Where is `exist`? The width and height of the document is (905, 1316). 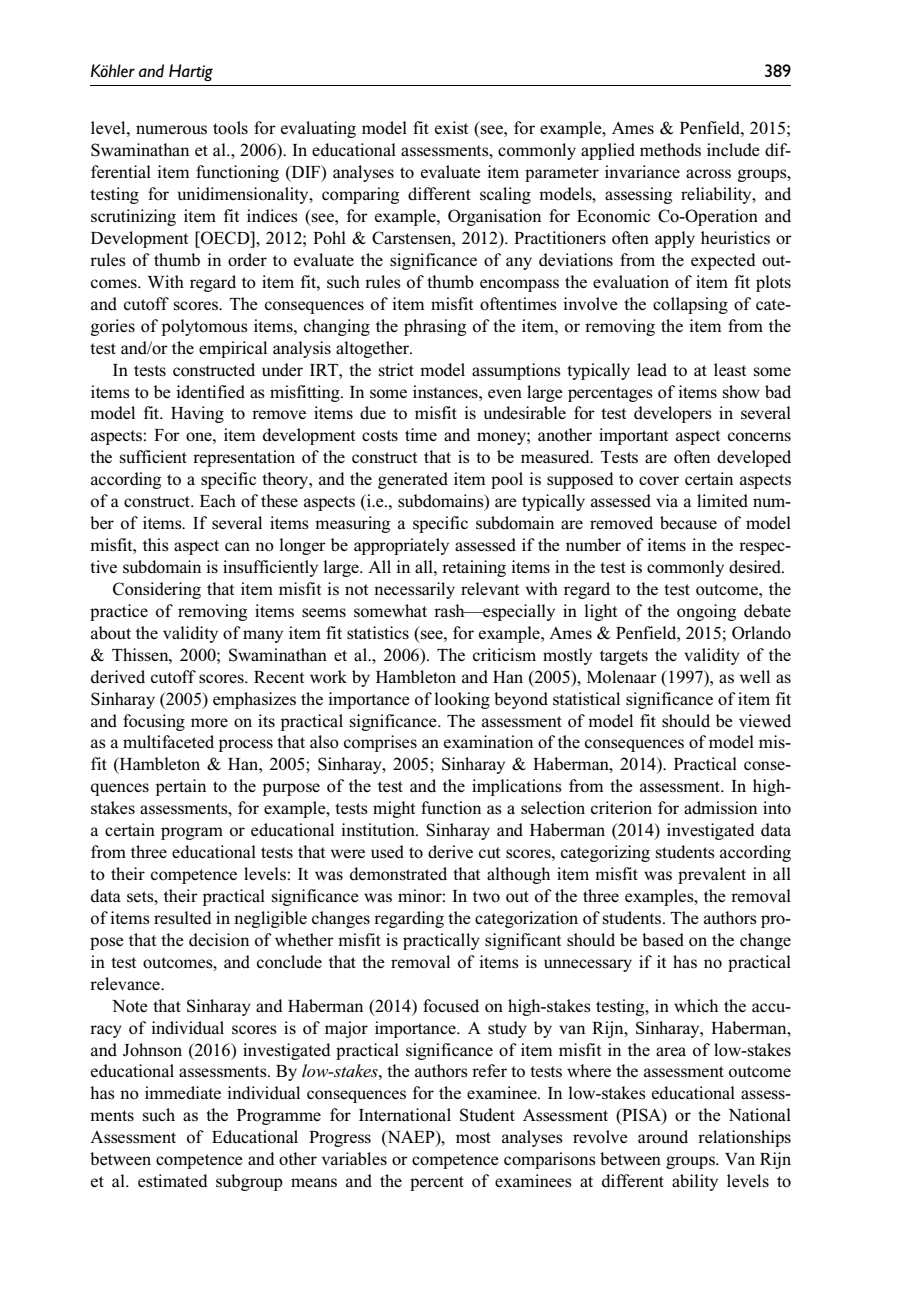 exist is located at coordinates (451, 128).
